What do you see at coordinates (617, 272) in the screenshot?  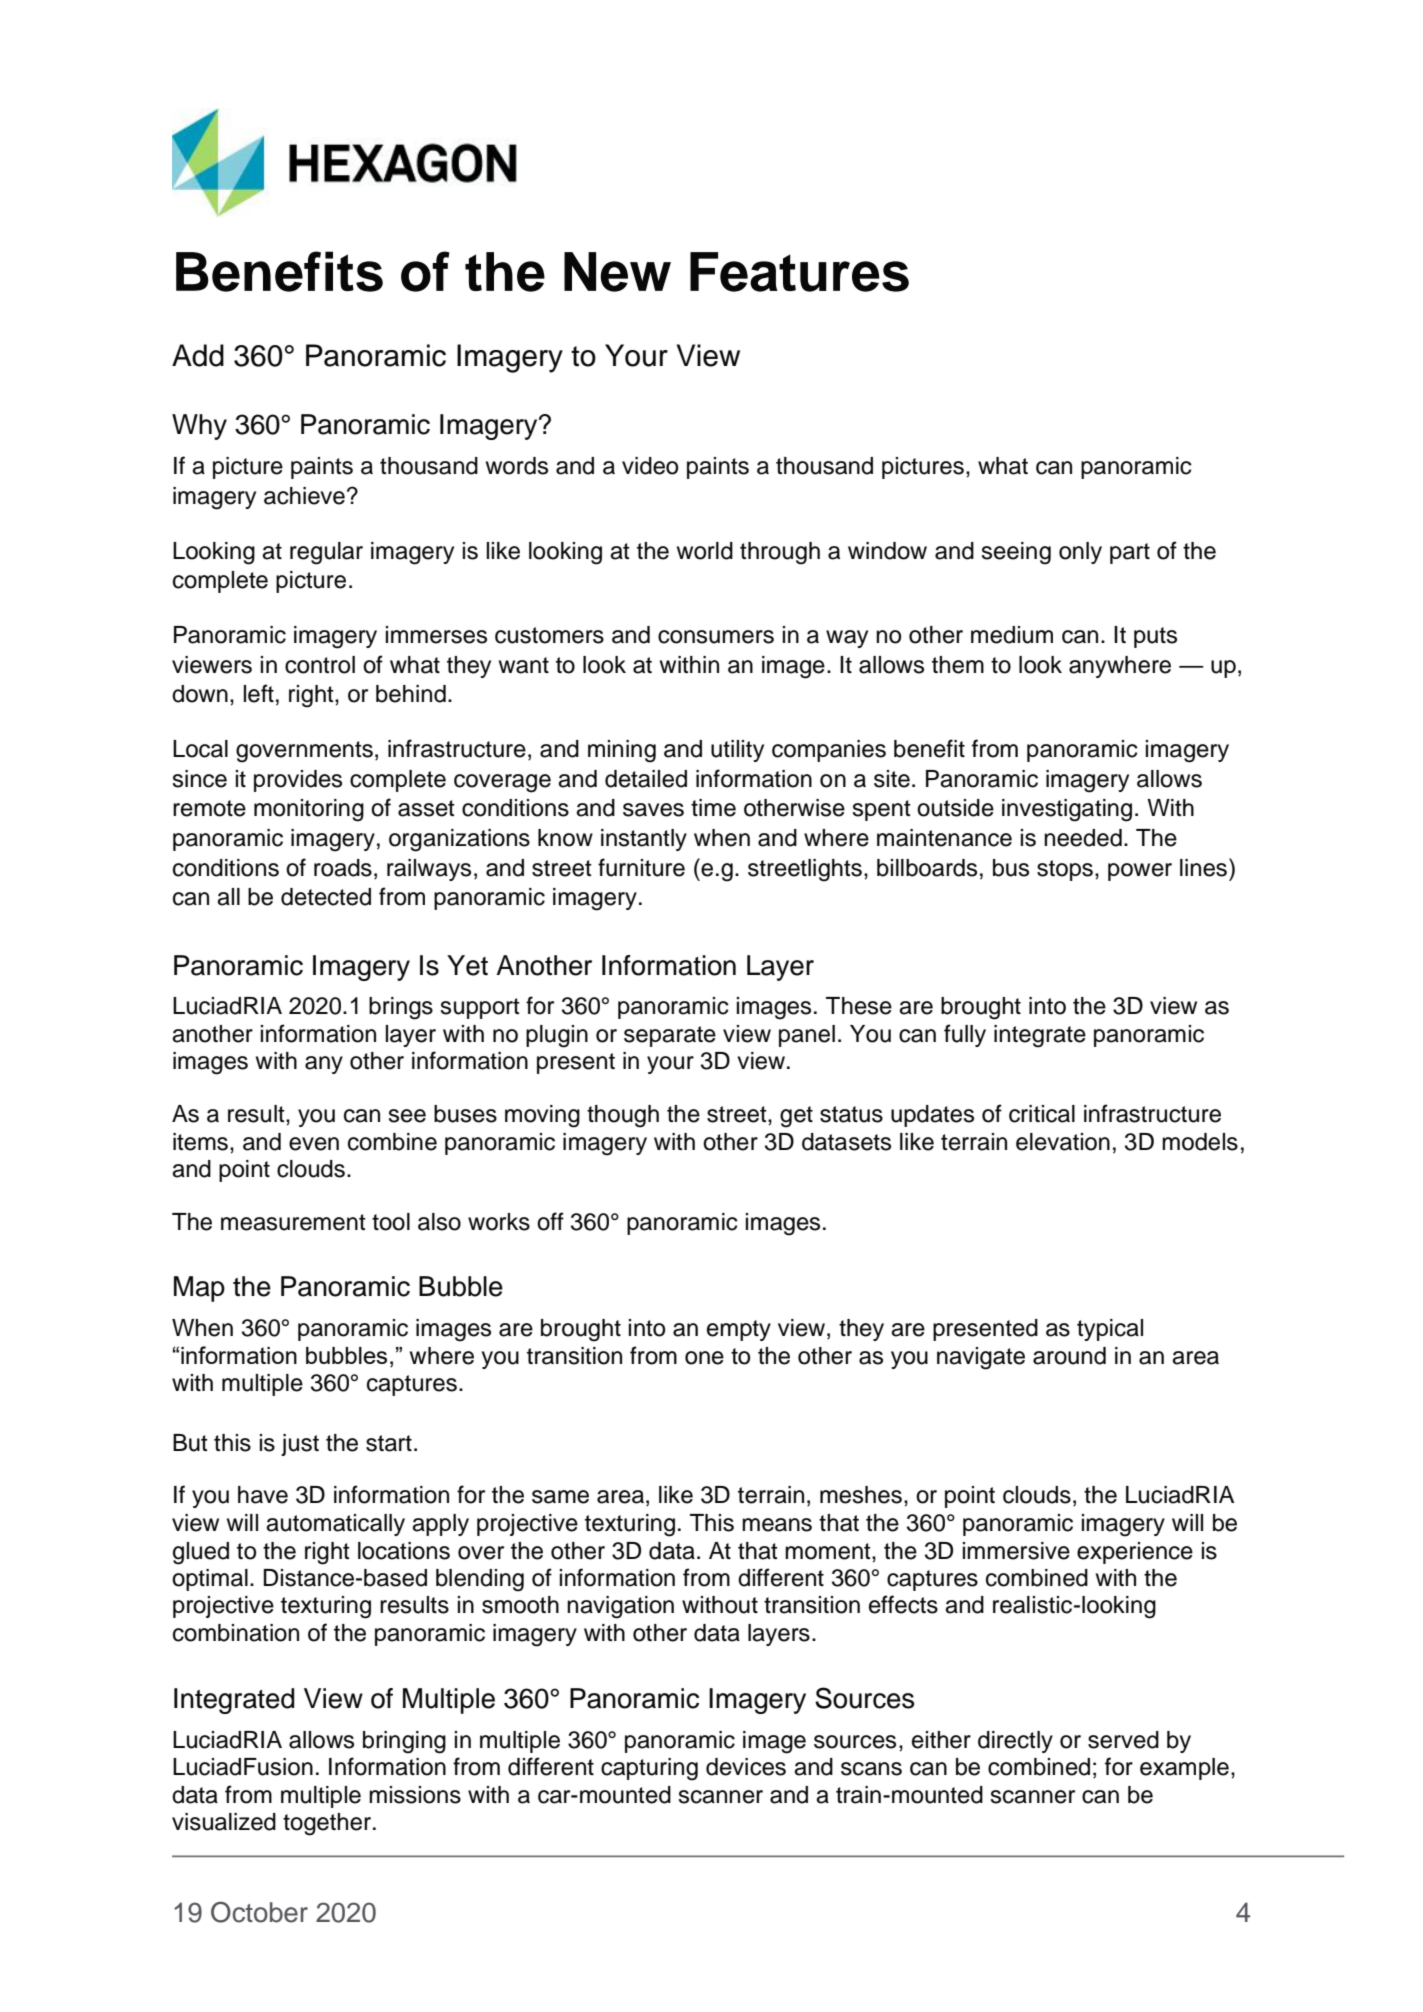 I see `New` at bounding box center [617, 272].
